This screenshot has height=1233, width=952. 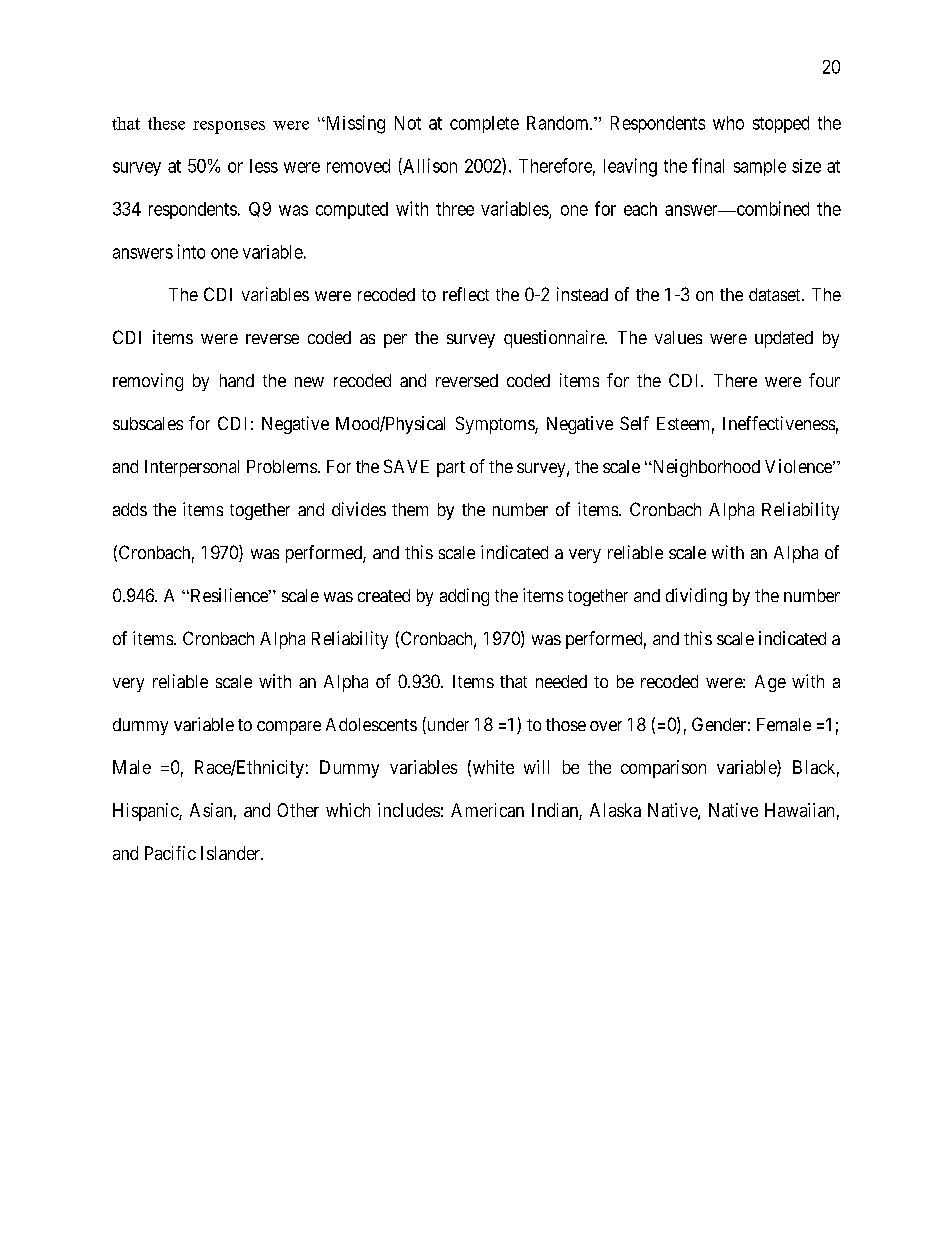 What do you see at coordinates (229, 127) in the screenshot?
I see `responses` at bounding box center [229, 127].
